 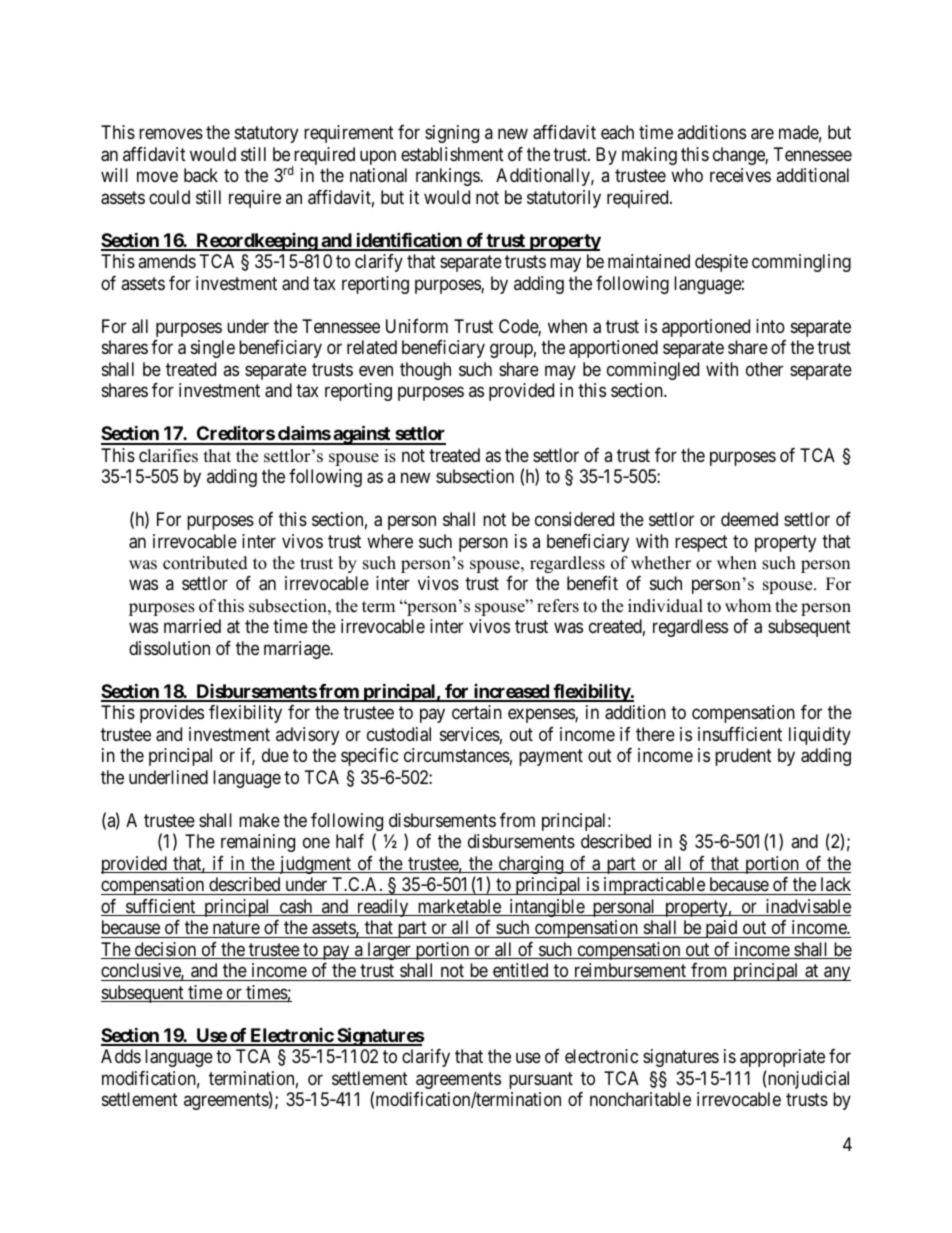 I want to click on back, so click(x=201, y=175).
